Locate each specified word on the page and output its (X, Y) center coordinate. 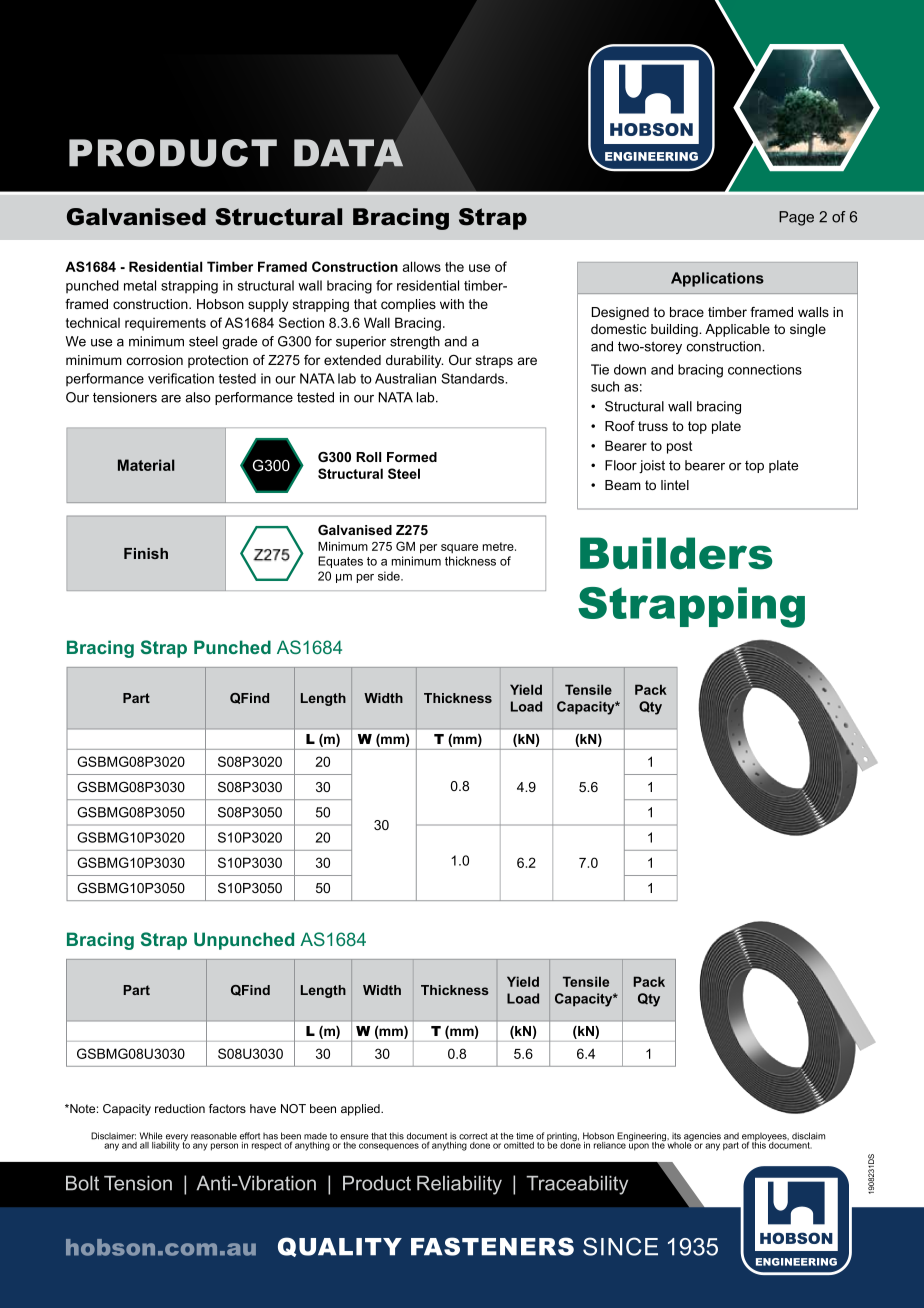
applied (361, 1110)
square (459, 548)
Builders (676, 553)
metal (140, 285)
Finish (146, 553)
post (679, 447)
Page (796, 218)
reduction (180, 1108)
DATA (348, 153)
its (676, 1136)
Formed (412, 457)
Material (146, 465)
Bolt (82, 1183)
